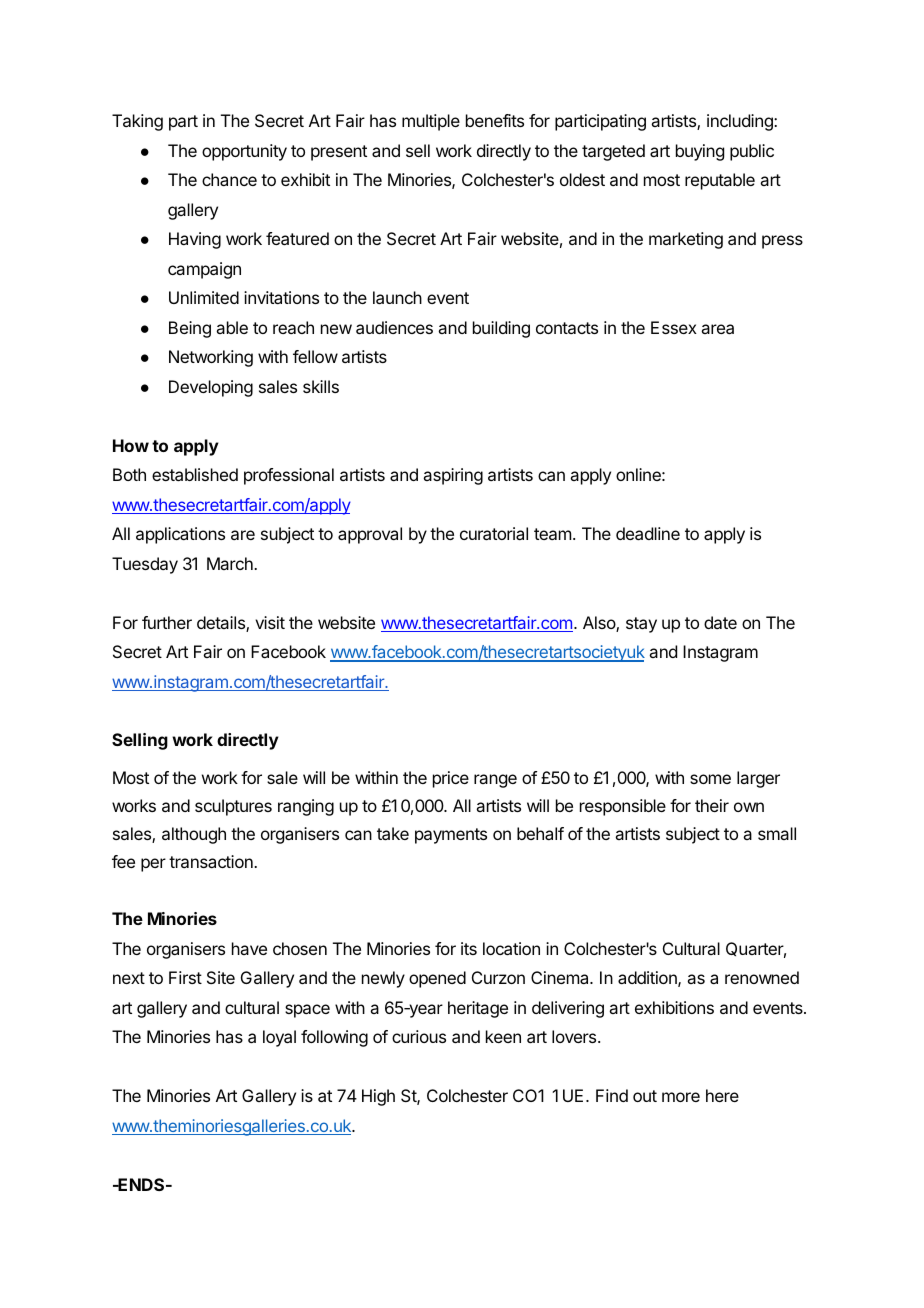  Describe the element at coordinates (244, 152) in the image. I see `opportunity` at that location.
